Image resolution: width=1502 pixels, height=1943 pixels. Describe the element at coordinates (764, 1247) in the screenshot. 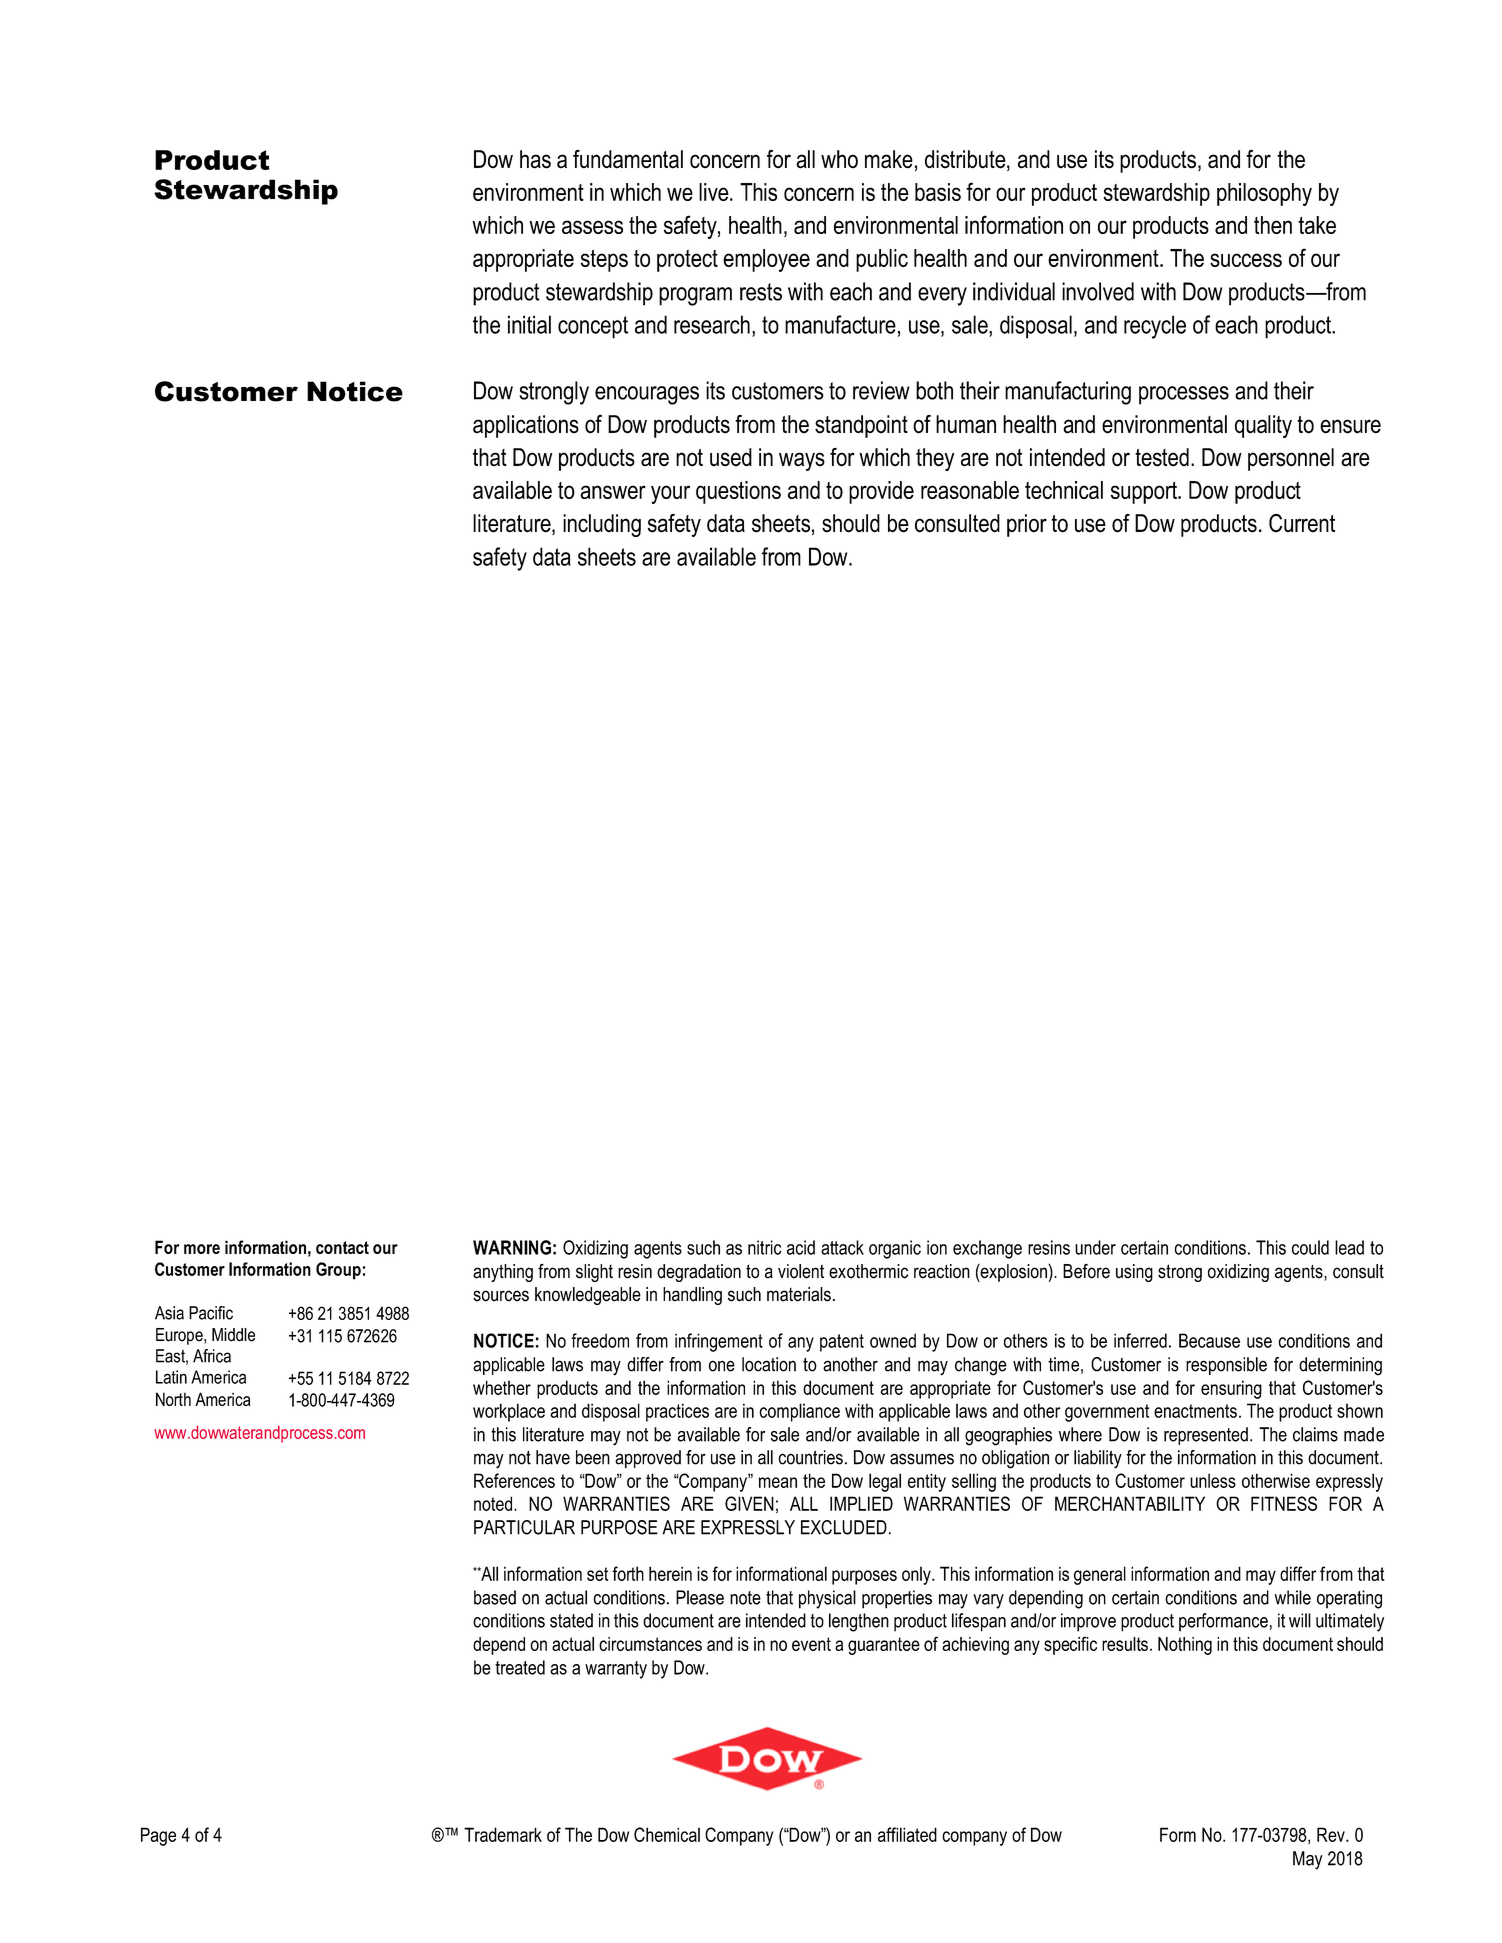

I see `nitric` at that location.
